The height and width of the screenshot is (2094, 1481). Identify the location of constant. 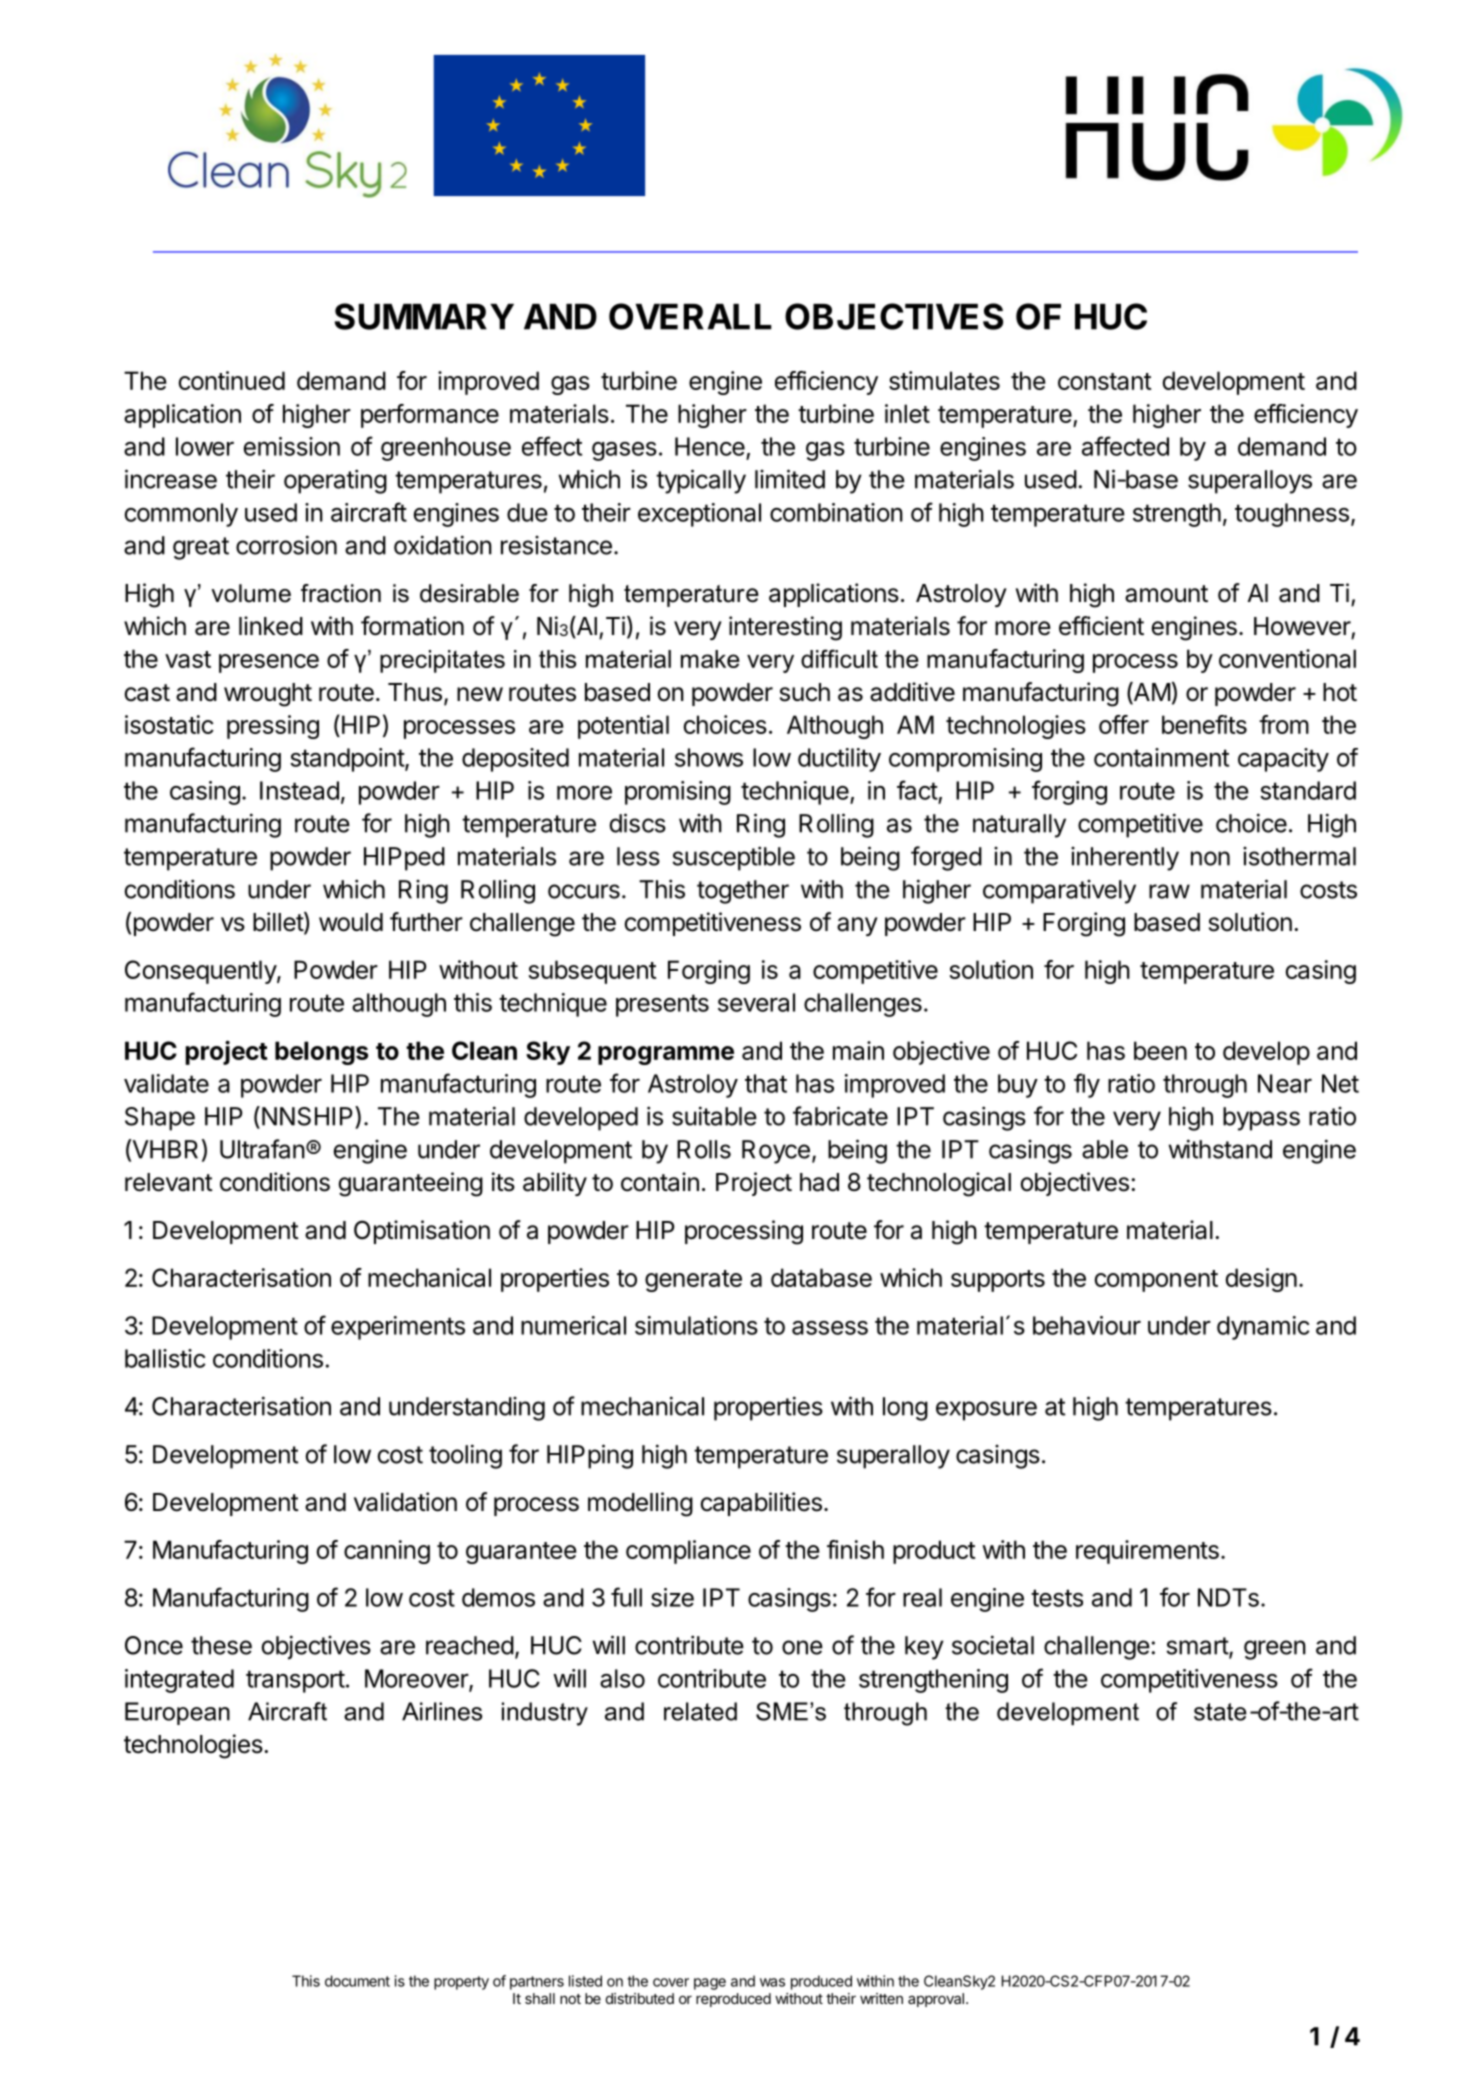
(1105, 381).
